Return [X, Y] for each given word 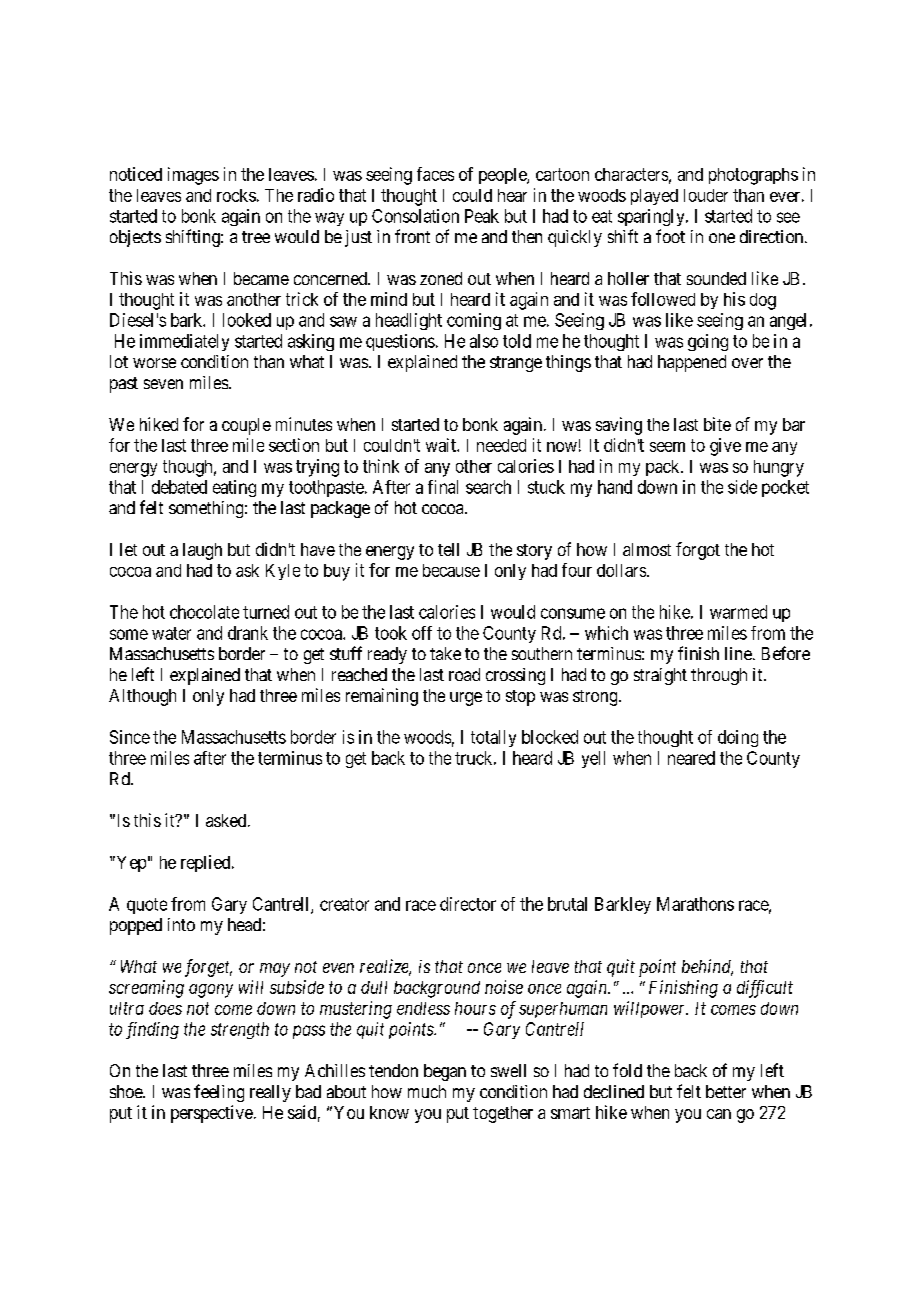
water [171, 633]
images [193, 176]
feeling [219, 1093]
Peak [482, 216]
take [445, 653]
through [719, 676]
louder [706, 195]
